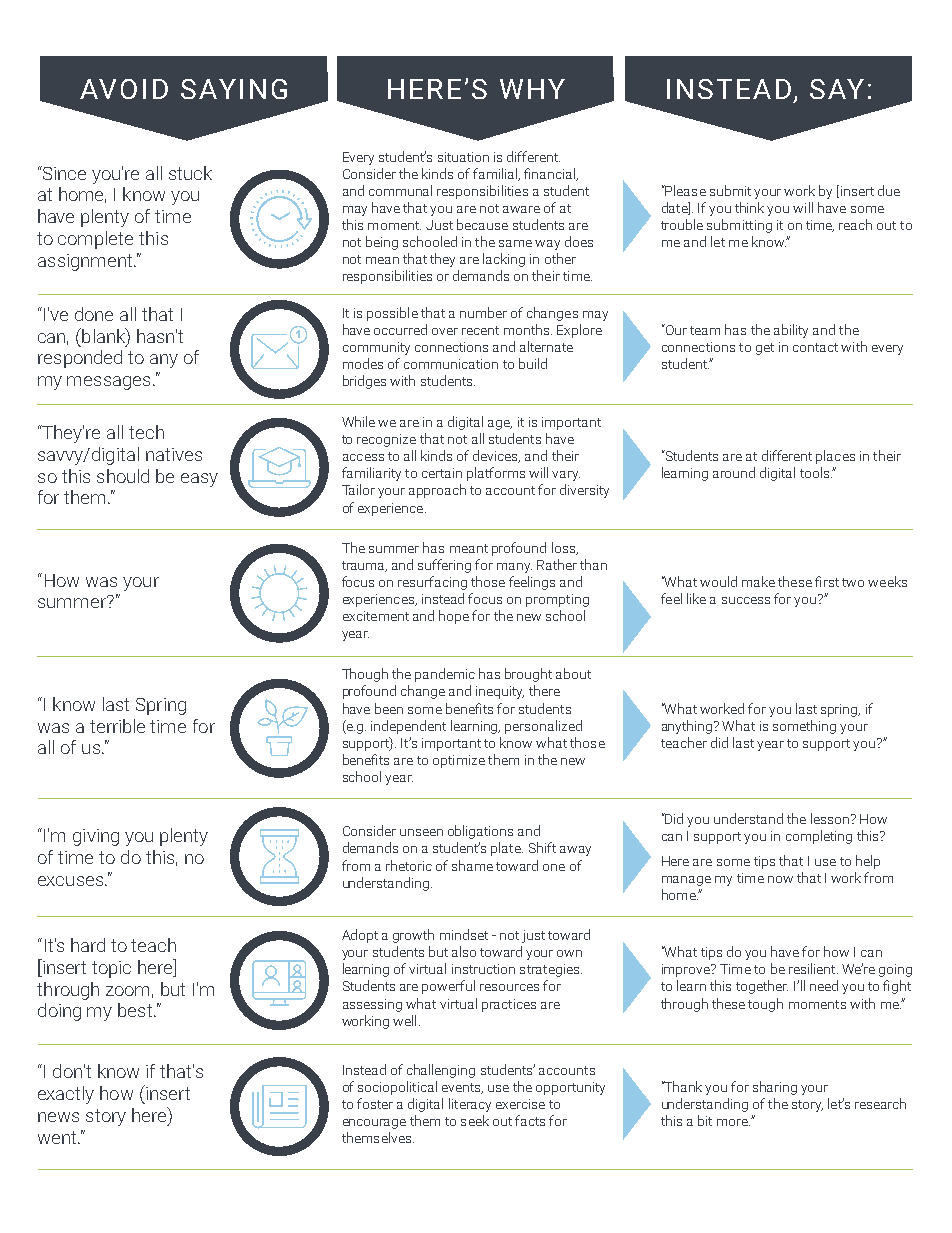  What do you see at coordinates (470, 1105) in the page?
I see `literacy` at bounding box center [470, 1105].
